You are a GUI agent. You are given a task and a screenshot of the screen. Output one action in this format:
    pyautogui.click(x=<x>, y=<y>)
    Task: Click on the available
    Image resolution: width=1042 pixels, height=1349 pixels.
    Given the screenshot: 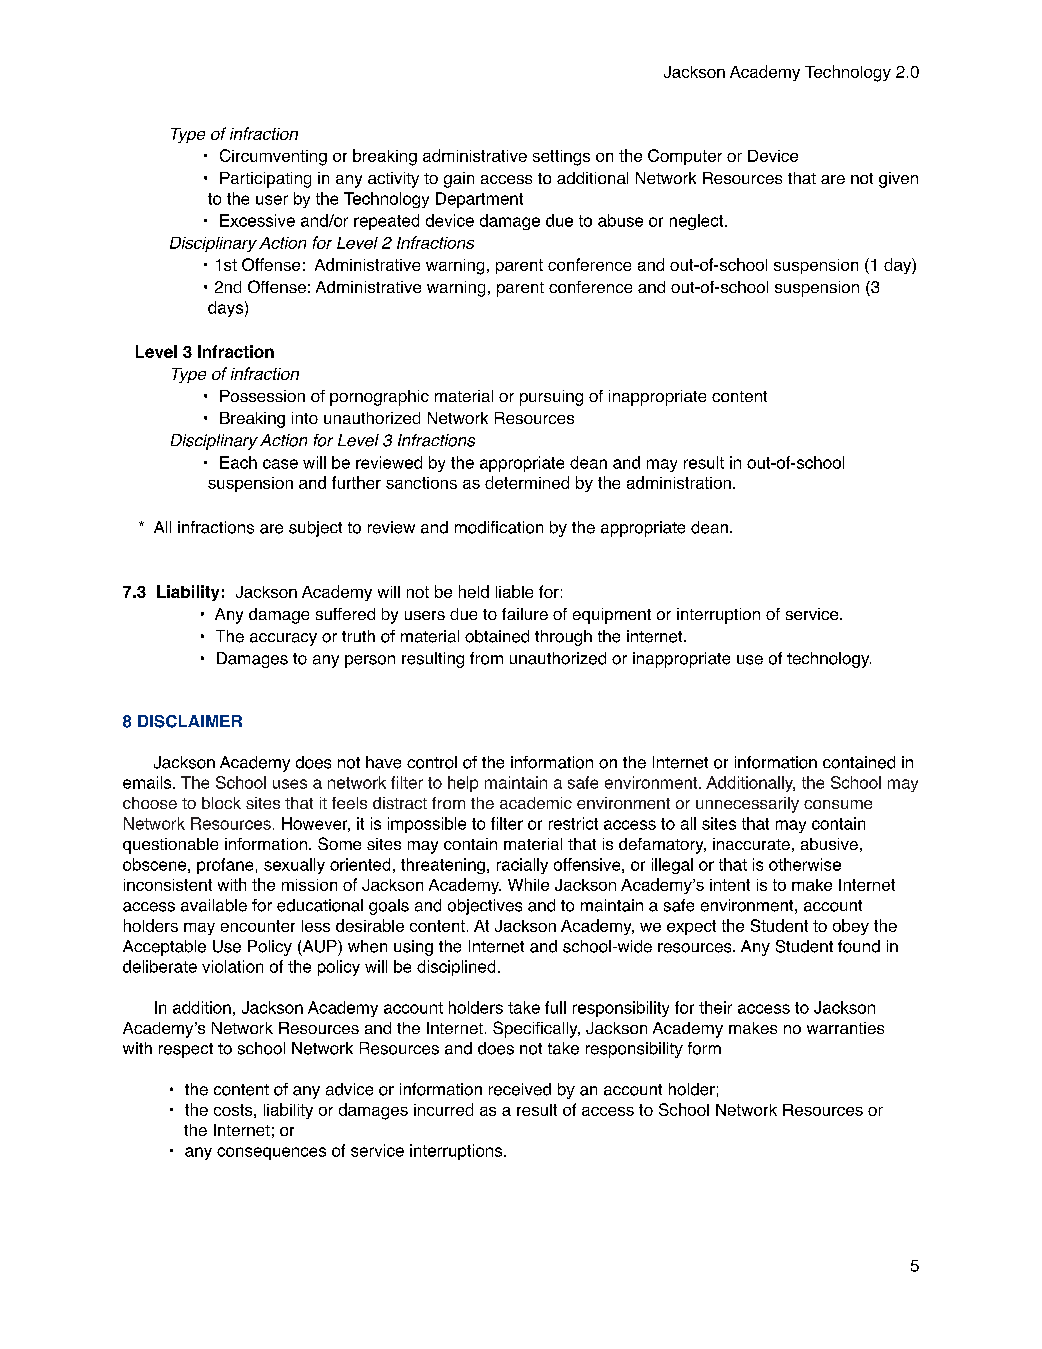 What is the action you would take?
    pyautogui.click(x=214, y=905)
